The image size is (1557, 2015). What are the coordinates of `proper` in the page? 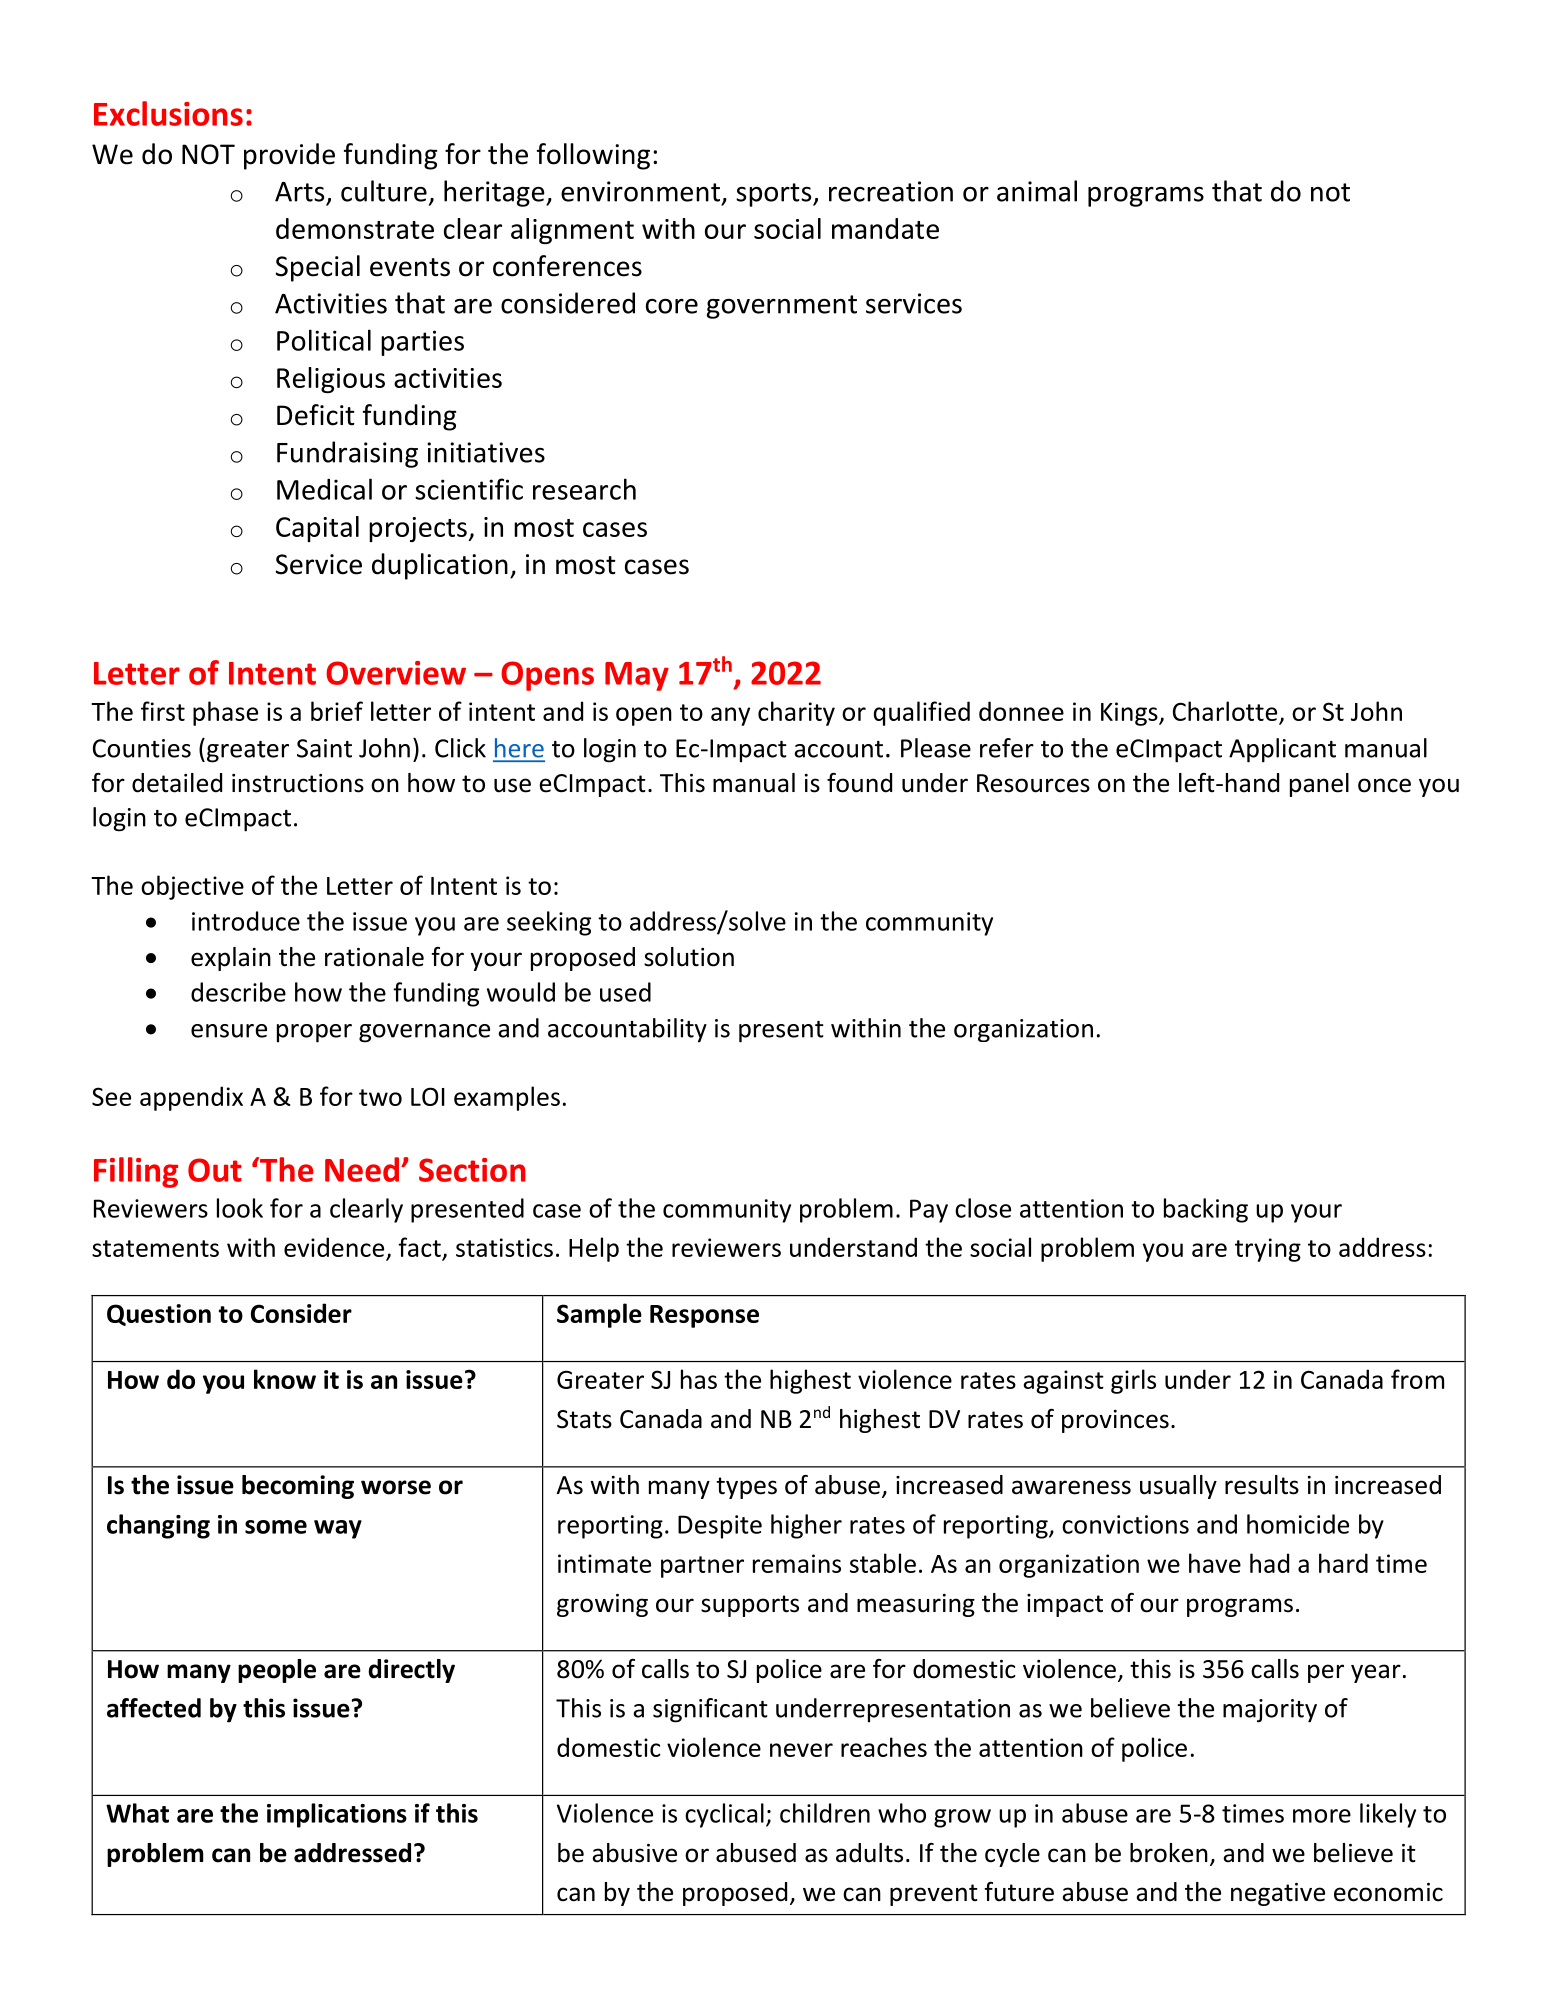 It's located at (314, 1033).
